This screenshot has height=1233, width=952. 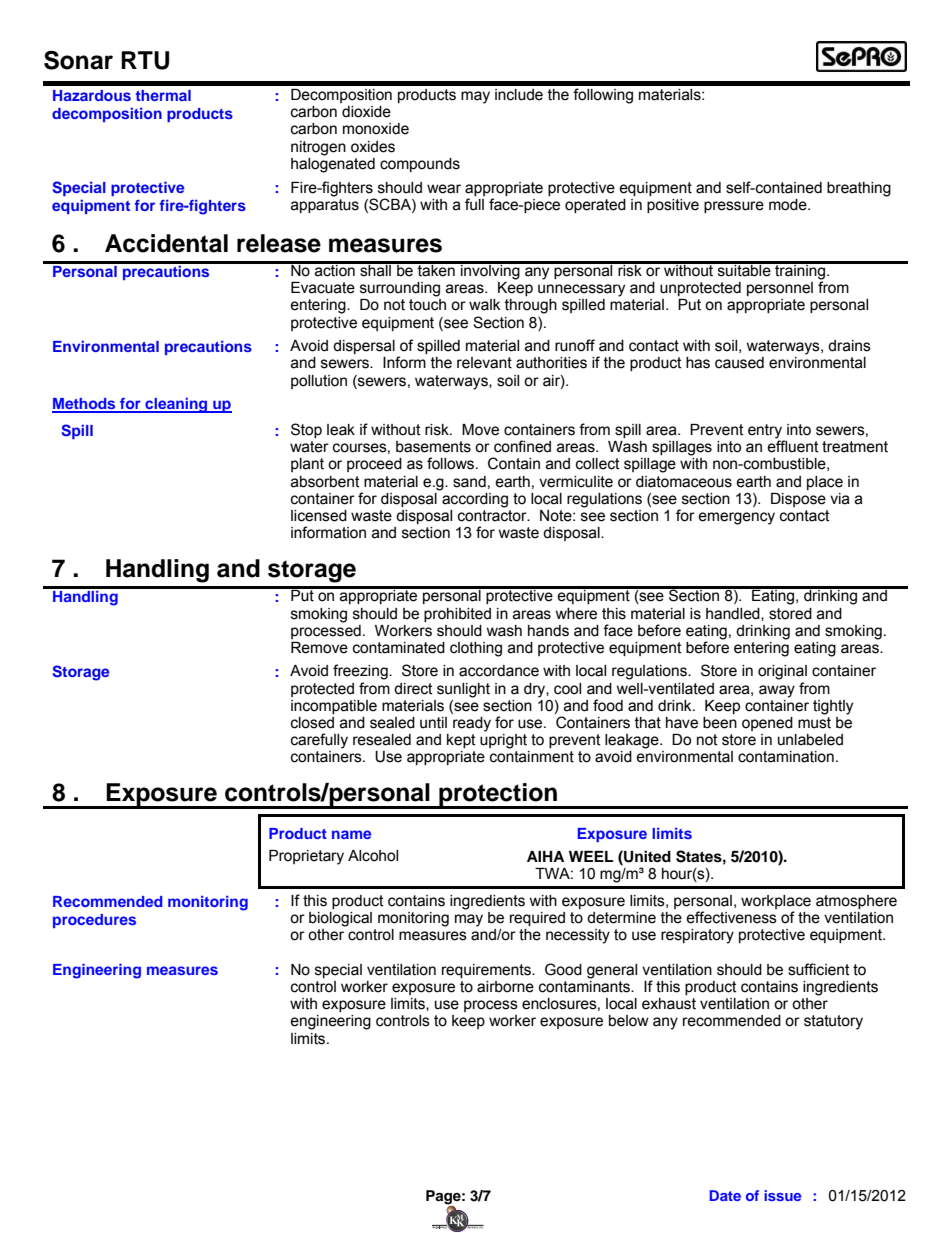 I want to click on mode, so click(x=789, y=205).
